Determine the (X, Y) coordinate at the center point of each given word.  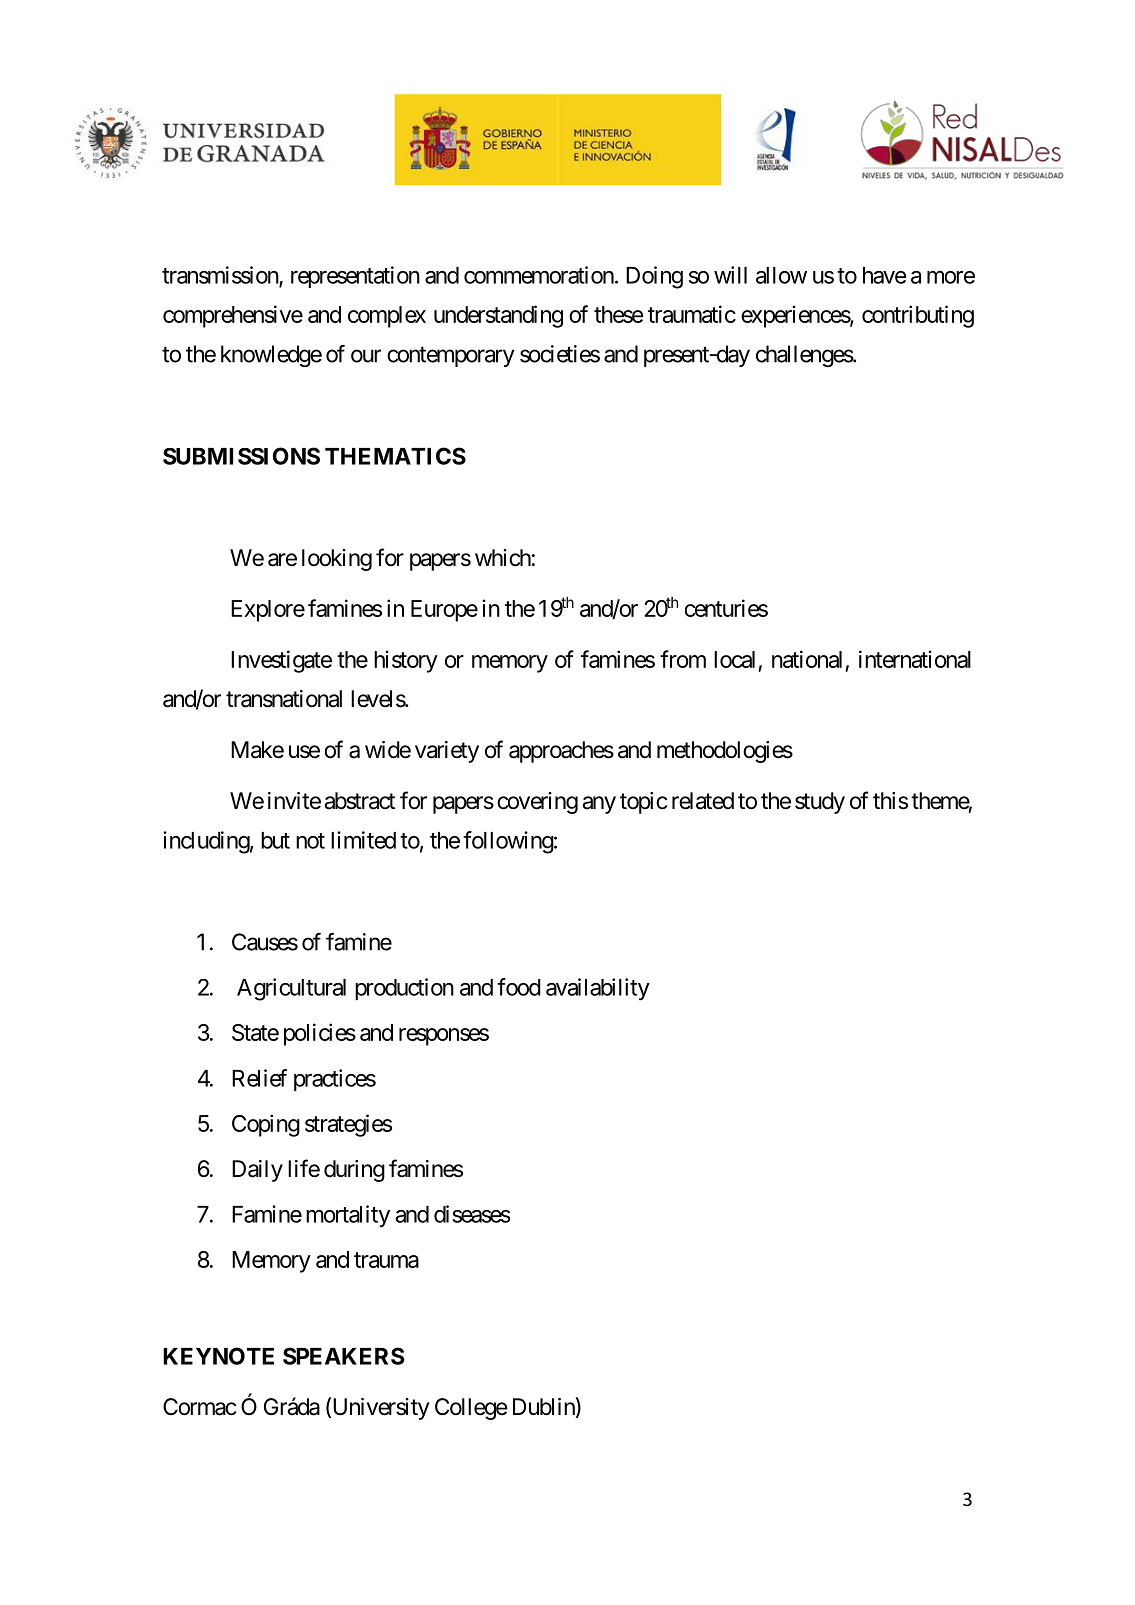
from (683, 659)
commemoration (539, 275)
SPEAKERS (344, 1356)
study (820, 803)
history (406, 661)
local (734, 659)
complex (387, 317)
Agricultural (291, 989)
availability (598, 989)
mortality (348, 1216)
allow (781, 275)
